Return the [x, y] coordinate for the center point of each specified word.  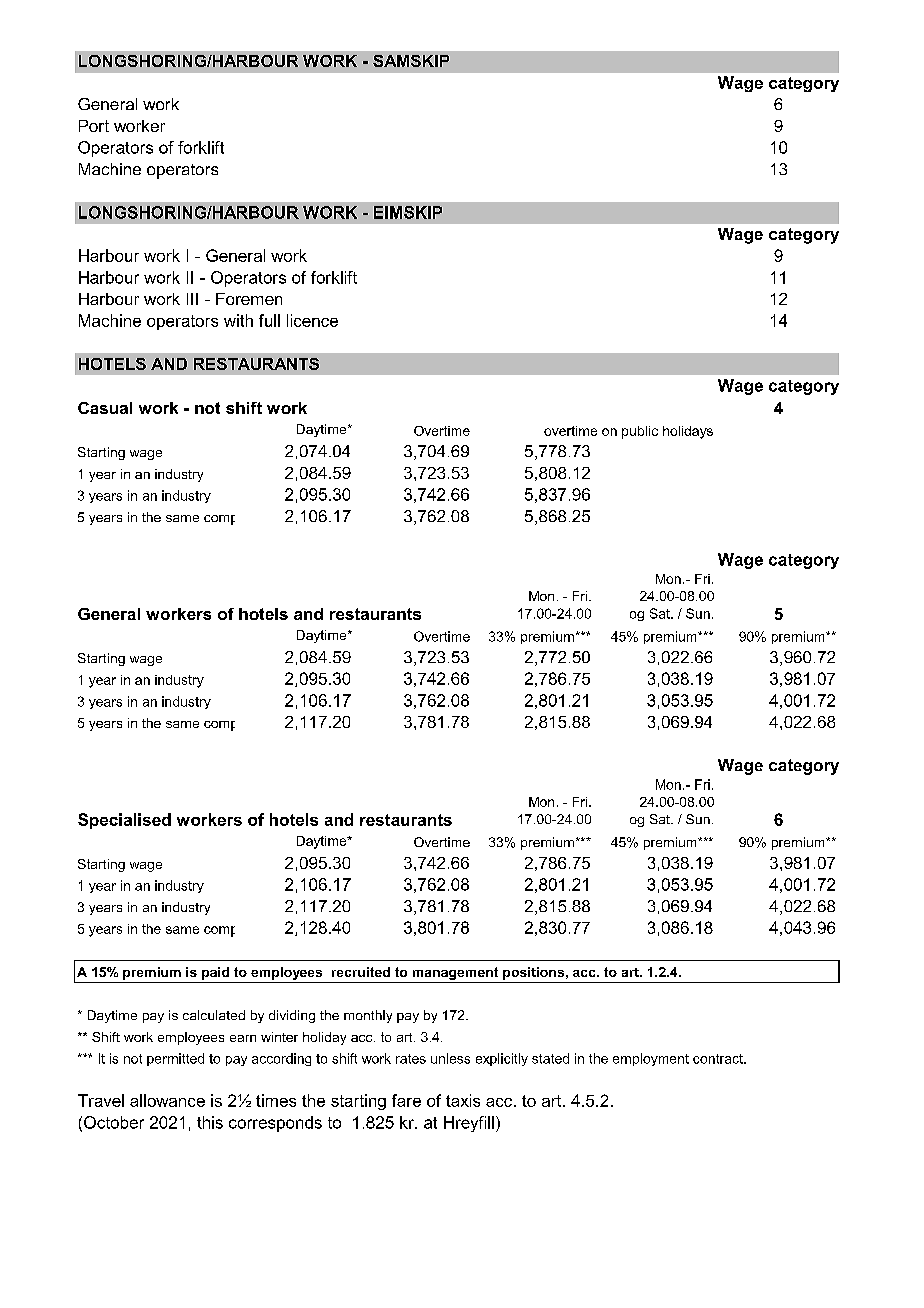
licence [312, 320]
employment [651, 1059]
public [640, 432]
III [192, 299]
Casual [105, 408]
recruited [361, 972]
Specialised [124, 821]
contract [719, 1059]
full [269, 320]
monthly [368, 1016]
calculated [214, 1015]
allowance [167, 1100]
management [455, 973]
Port [94, 126]
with [238, 320]
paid [215, 973]
